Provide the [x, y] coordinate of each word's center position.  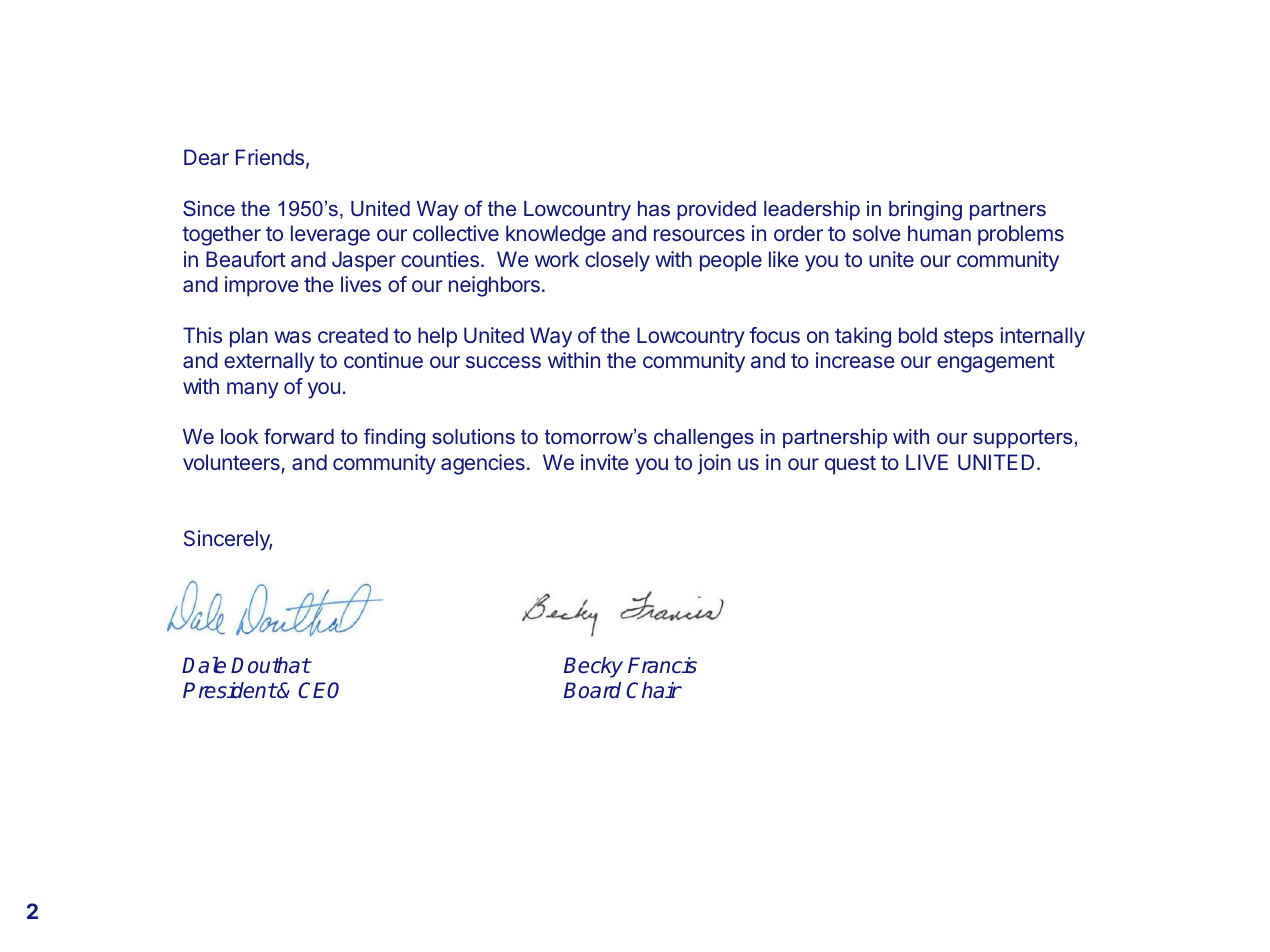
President [230, 690]
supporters [1022, 438]
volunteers [231, 462]
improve [262, 286]
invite [605, 462]
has [654, 208]
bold [918, 335]
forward [299, 436]
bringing [925, 211]
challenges [704, 439]
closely [617, 261]
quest [850, 465]
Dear [206, 157]
